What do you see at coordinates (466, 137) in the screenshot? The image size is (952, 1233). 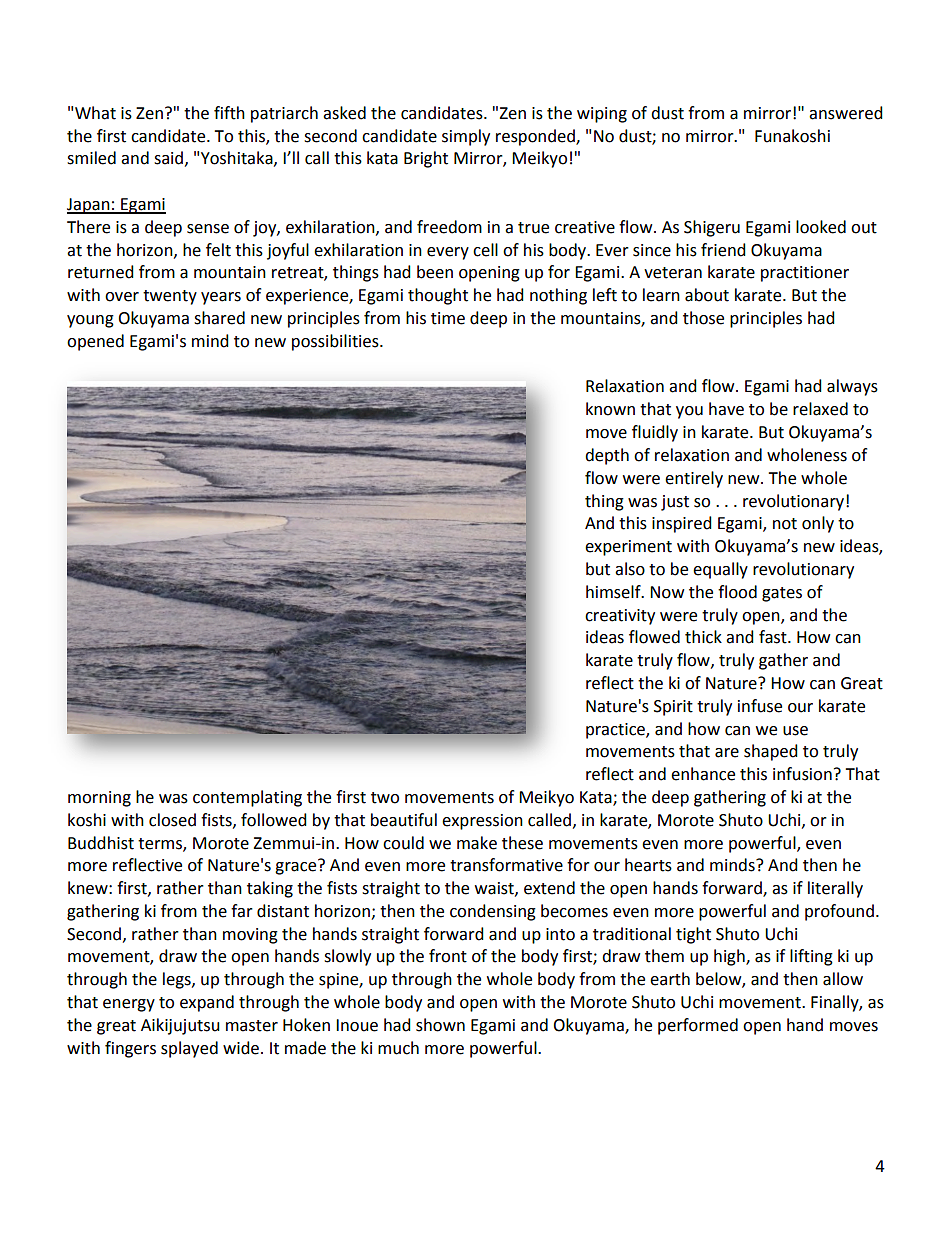 I see `simply` at bounding box center [466, 137].
